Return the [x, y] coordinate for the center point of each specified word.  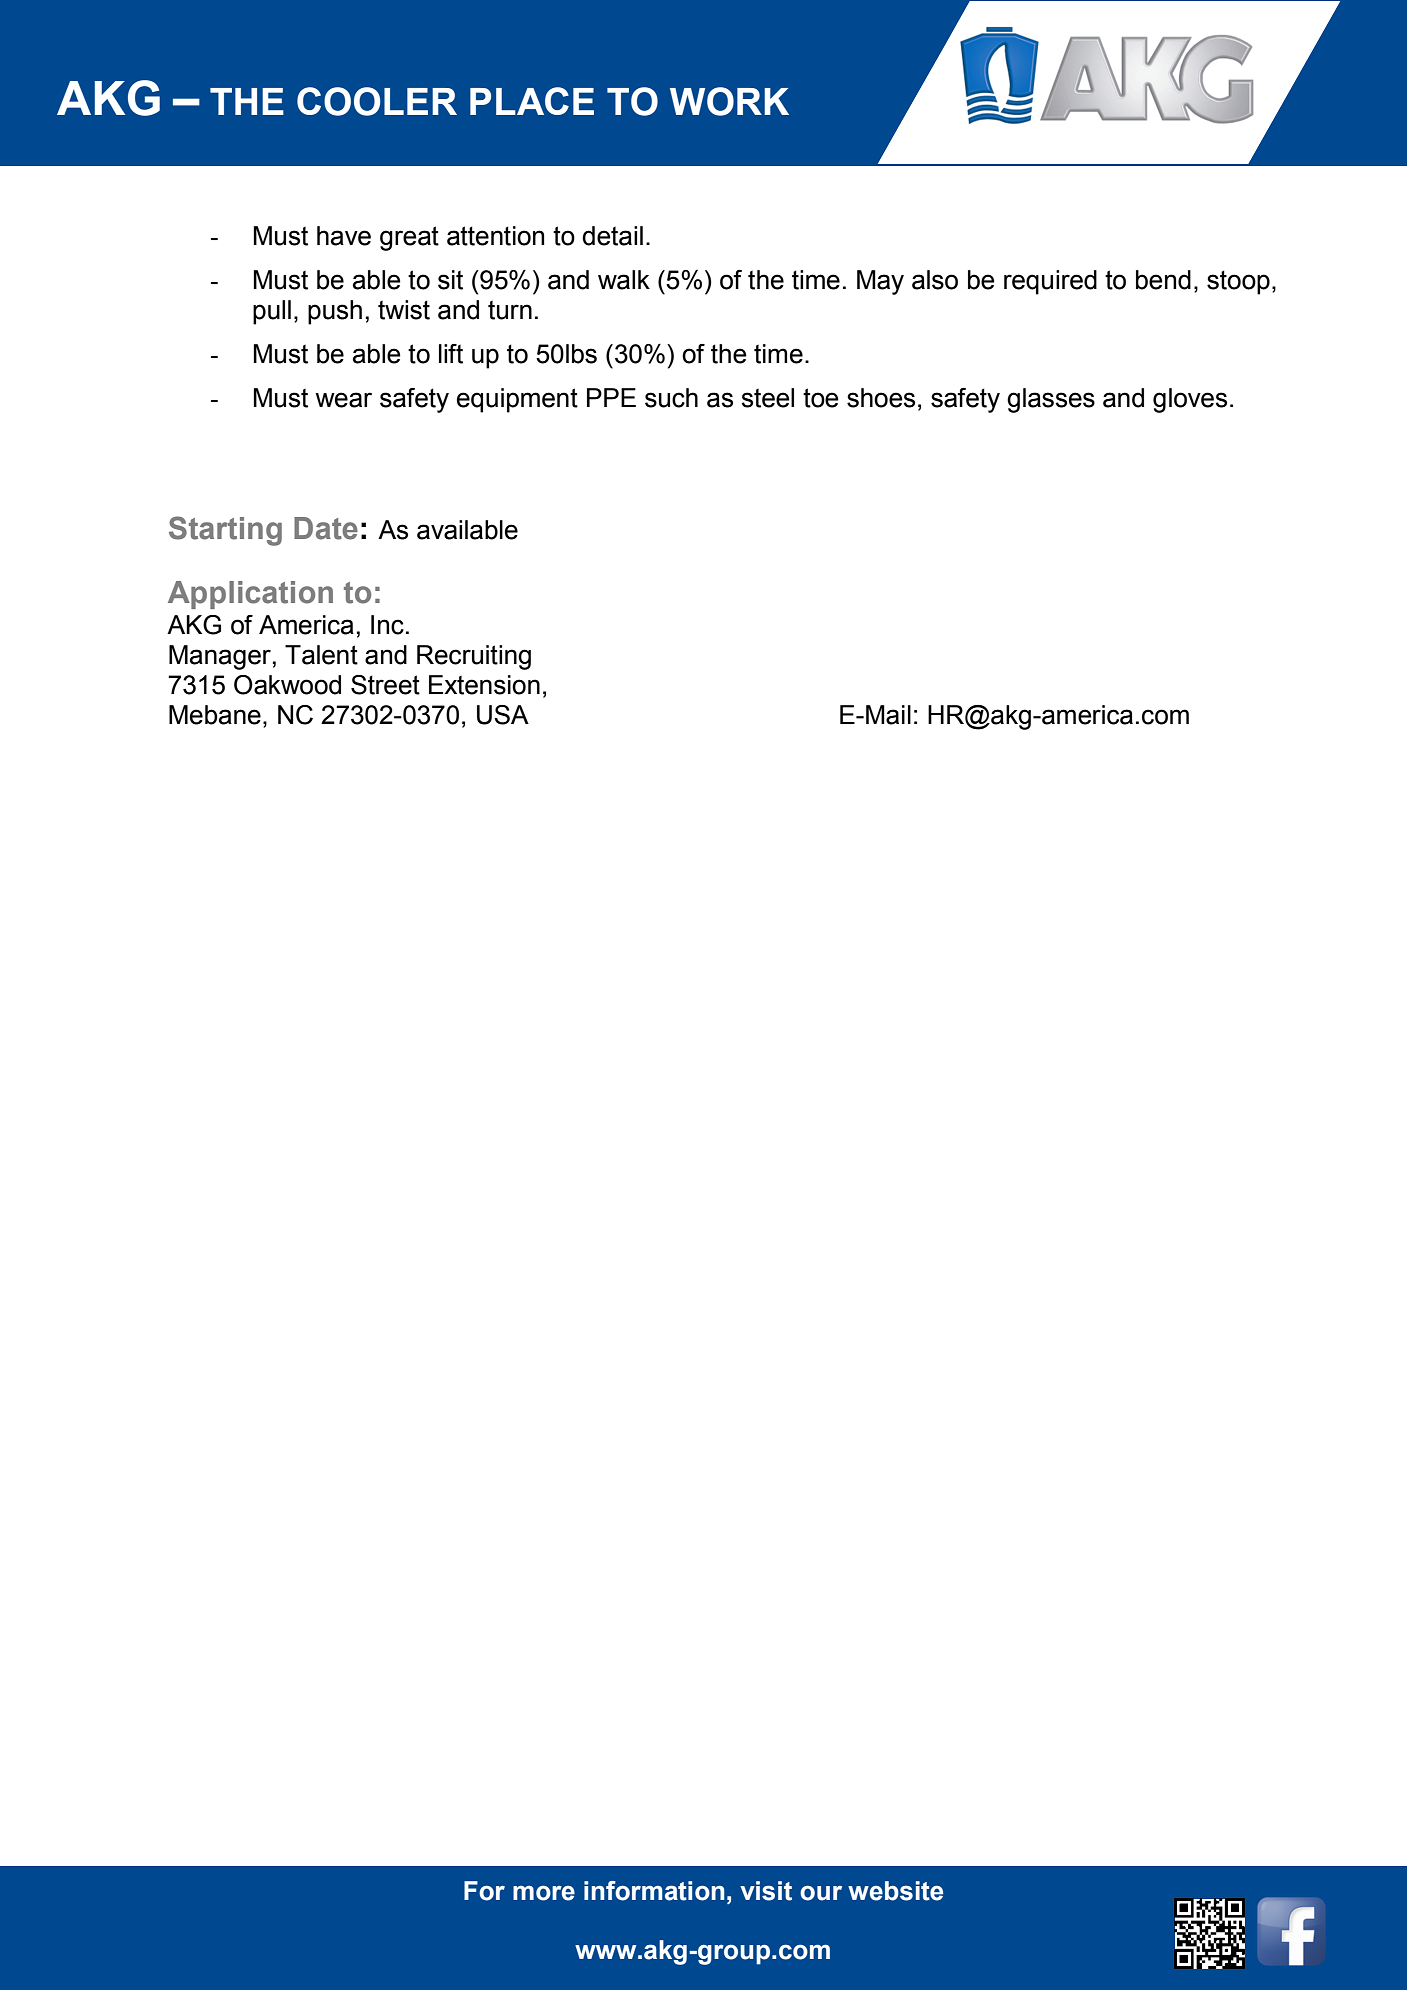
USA [503, 715]
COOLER [377, 101]
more [544, 1893]
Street [385, 685]
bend [1163, 280]
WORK [729, 101]
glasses [1051, 400]
